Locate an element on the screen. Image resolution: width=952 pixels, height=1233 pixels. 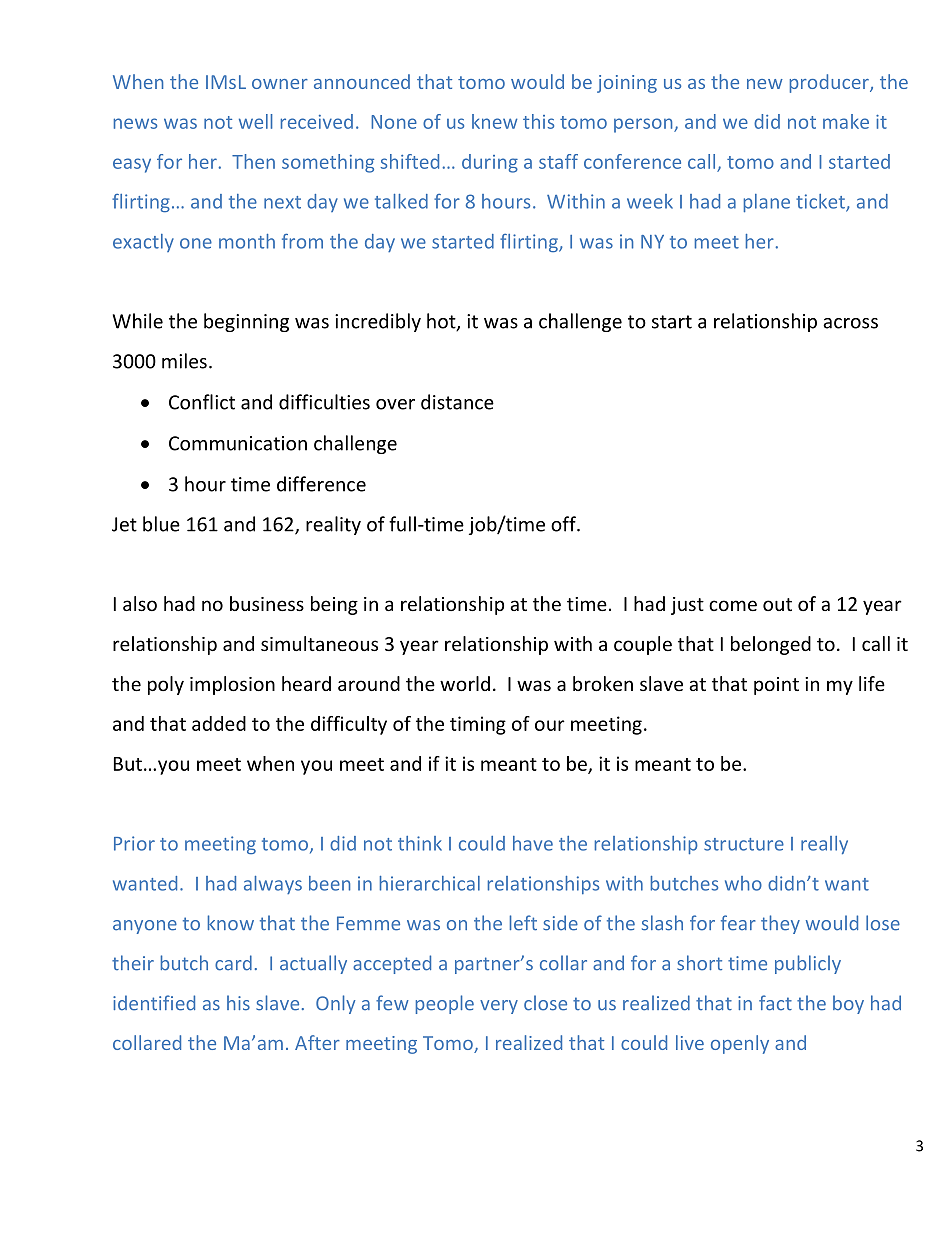
very is located at coordinates (499, 1007).
